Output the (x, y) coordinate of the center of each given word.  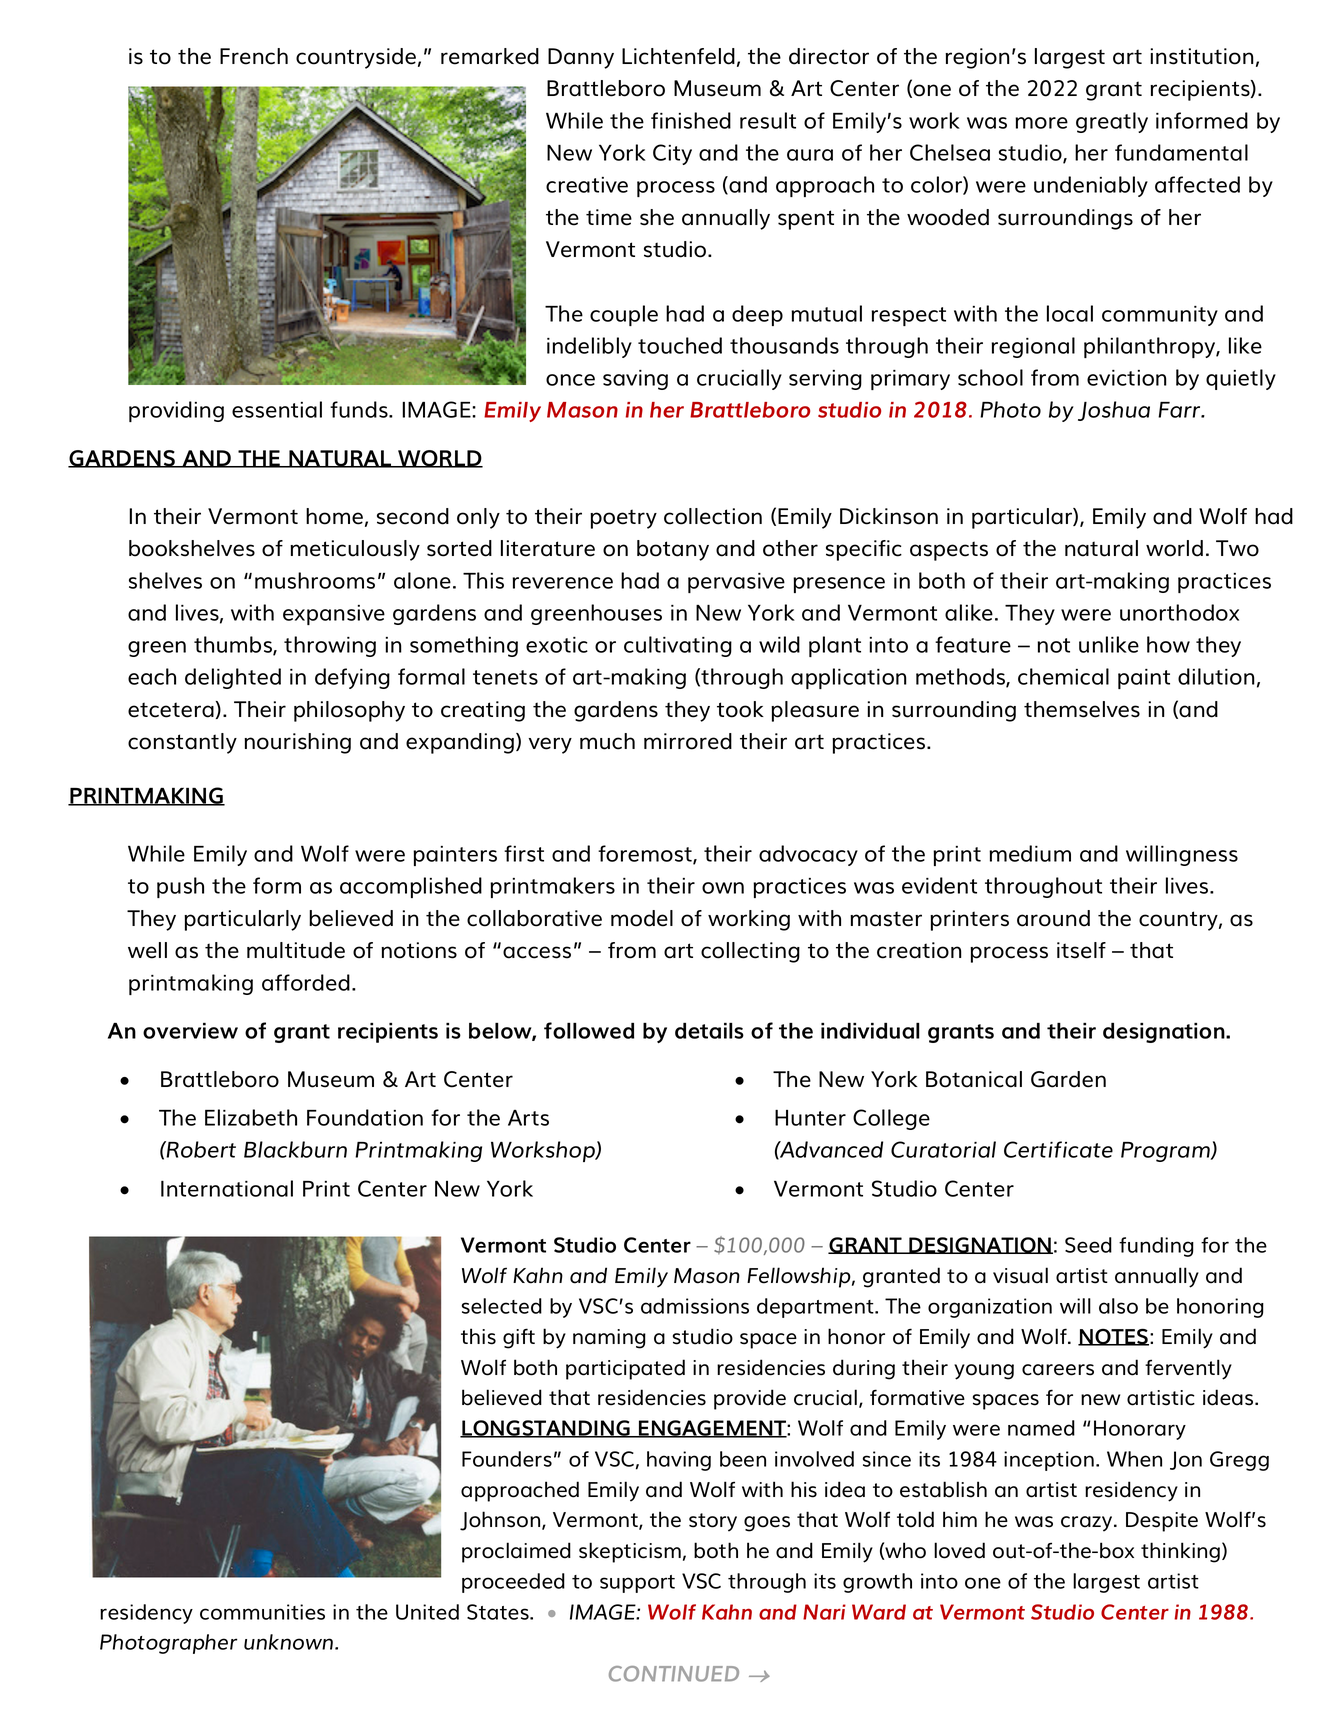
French (254, 56)
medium (1030, 853)
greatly (1112, 122)
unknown (288, 1642)
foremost (646, 855)
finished (691, 120)
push (180, 887)
